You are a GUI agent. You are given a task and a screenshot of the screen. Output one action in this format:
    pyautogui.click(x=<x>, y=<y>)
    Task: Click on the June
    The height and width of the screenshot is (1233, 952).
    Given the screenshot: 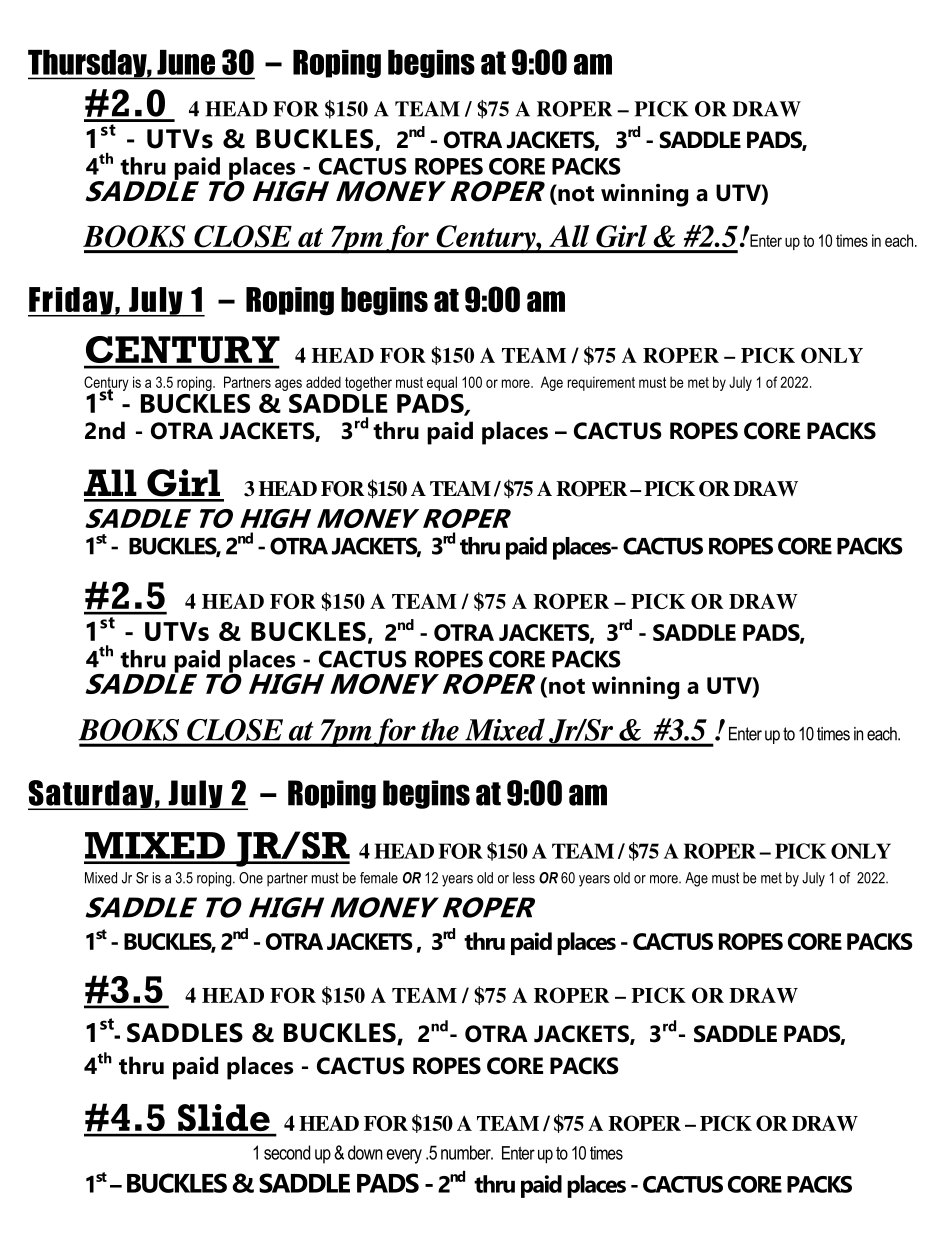 What is the action you would take?
    pyautogui.click(x=186, y=62)
